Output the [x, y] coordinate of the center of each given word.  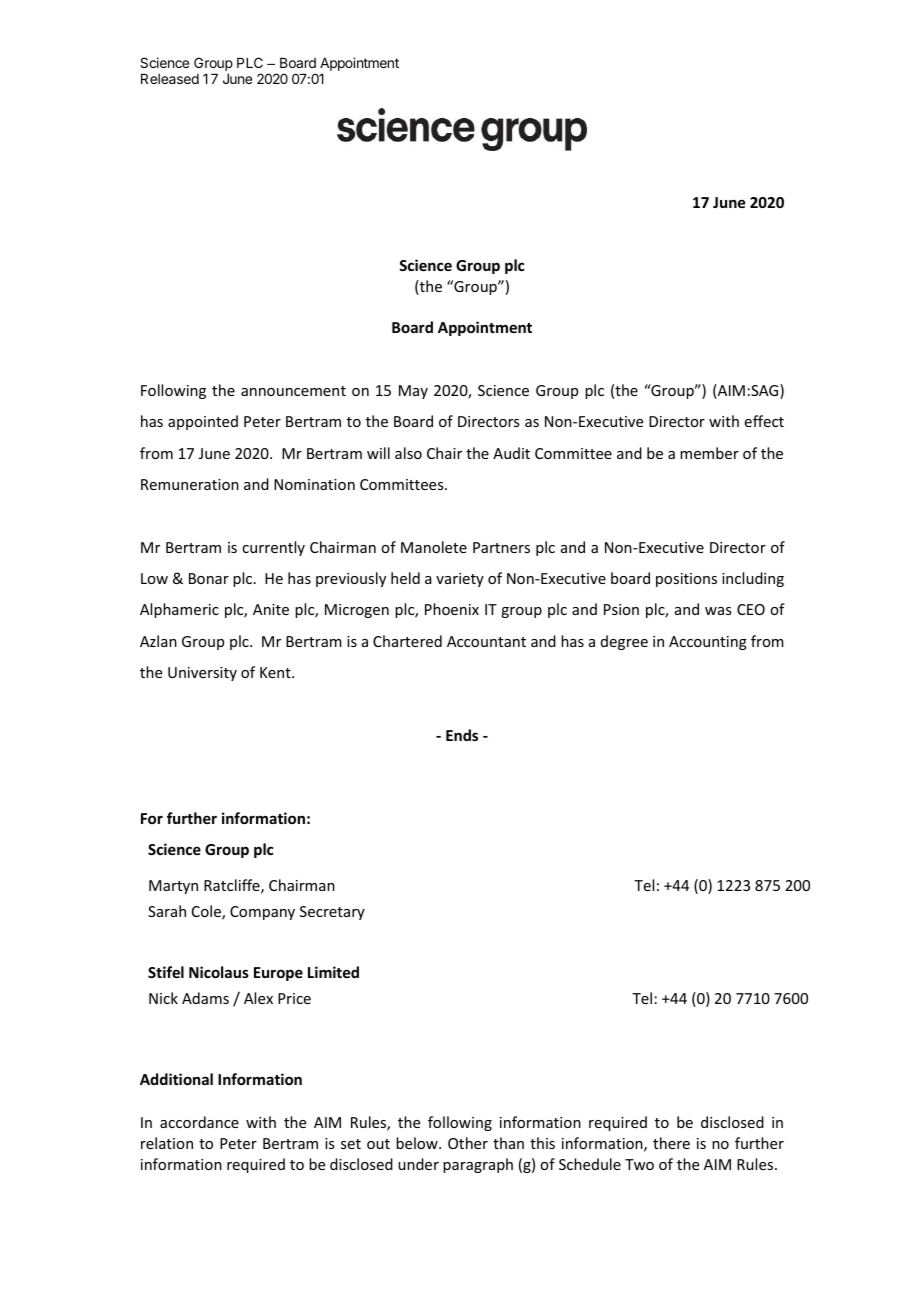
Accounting [708, 643]
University [202, 674]
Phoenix [452, 609]
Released [170, 79]
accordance [199, 1122]
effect [764, 421]
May [413, 392]
